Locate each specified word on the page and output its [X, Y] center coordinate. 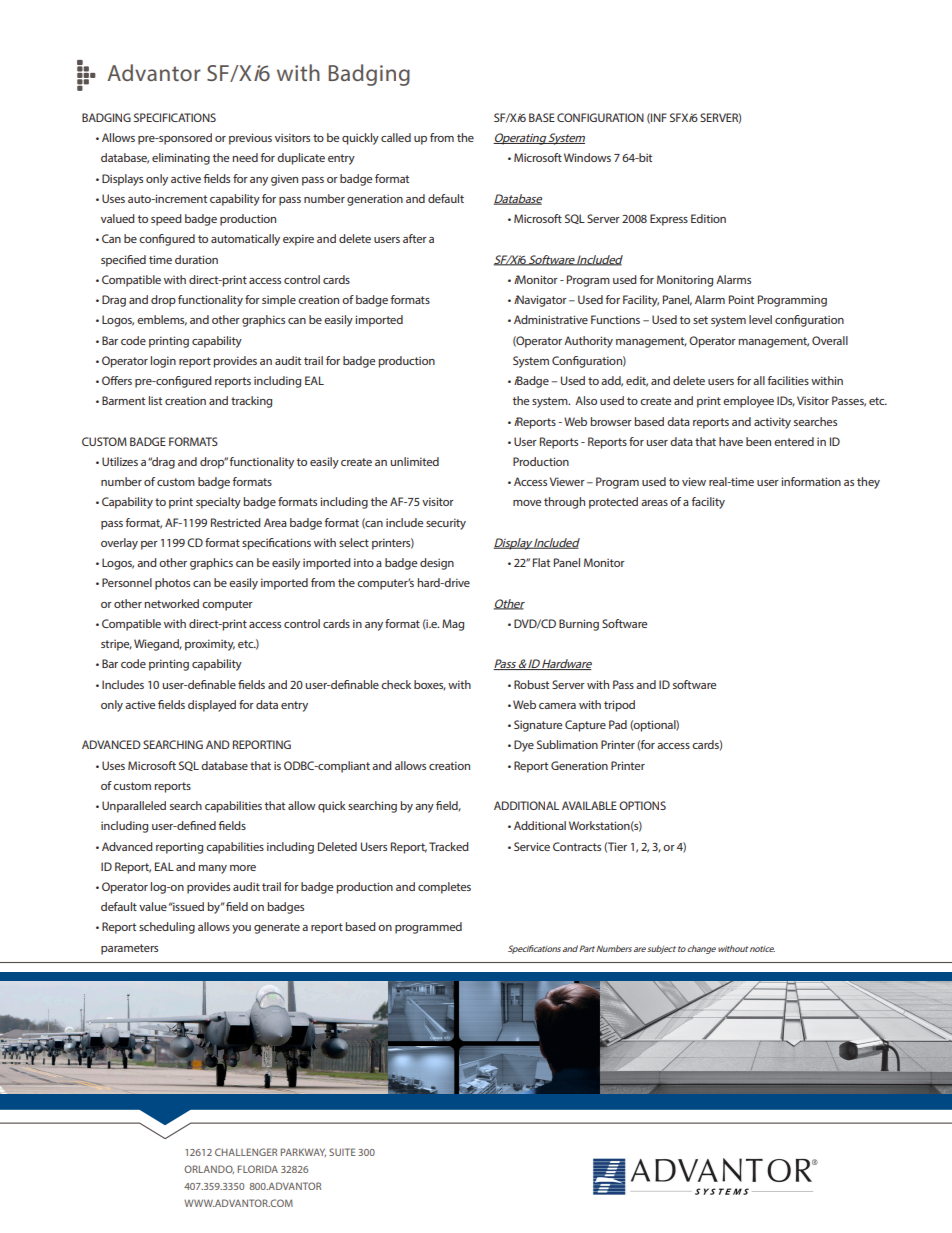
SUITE [342, 1152]
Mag [453, 625]
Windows [587, 157]
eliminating [181, 159]
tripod [619, 706]
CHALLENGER [246, 1152]
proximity [210, 645]
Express [669, 220]
